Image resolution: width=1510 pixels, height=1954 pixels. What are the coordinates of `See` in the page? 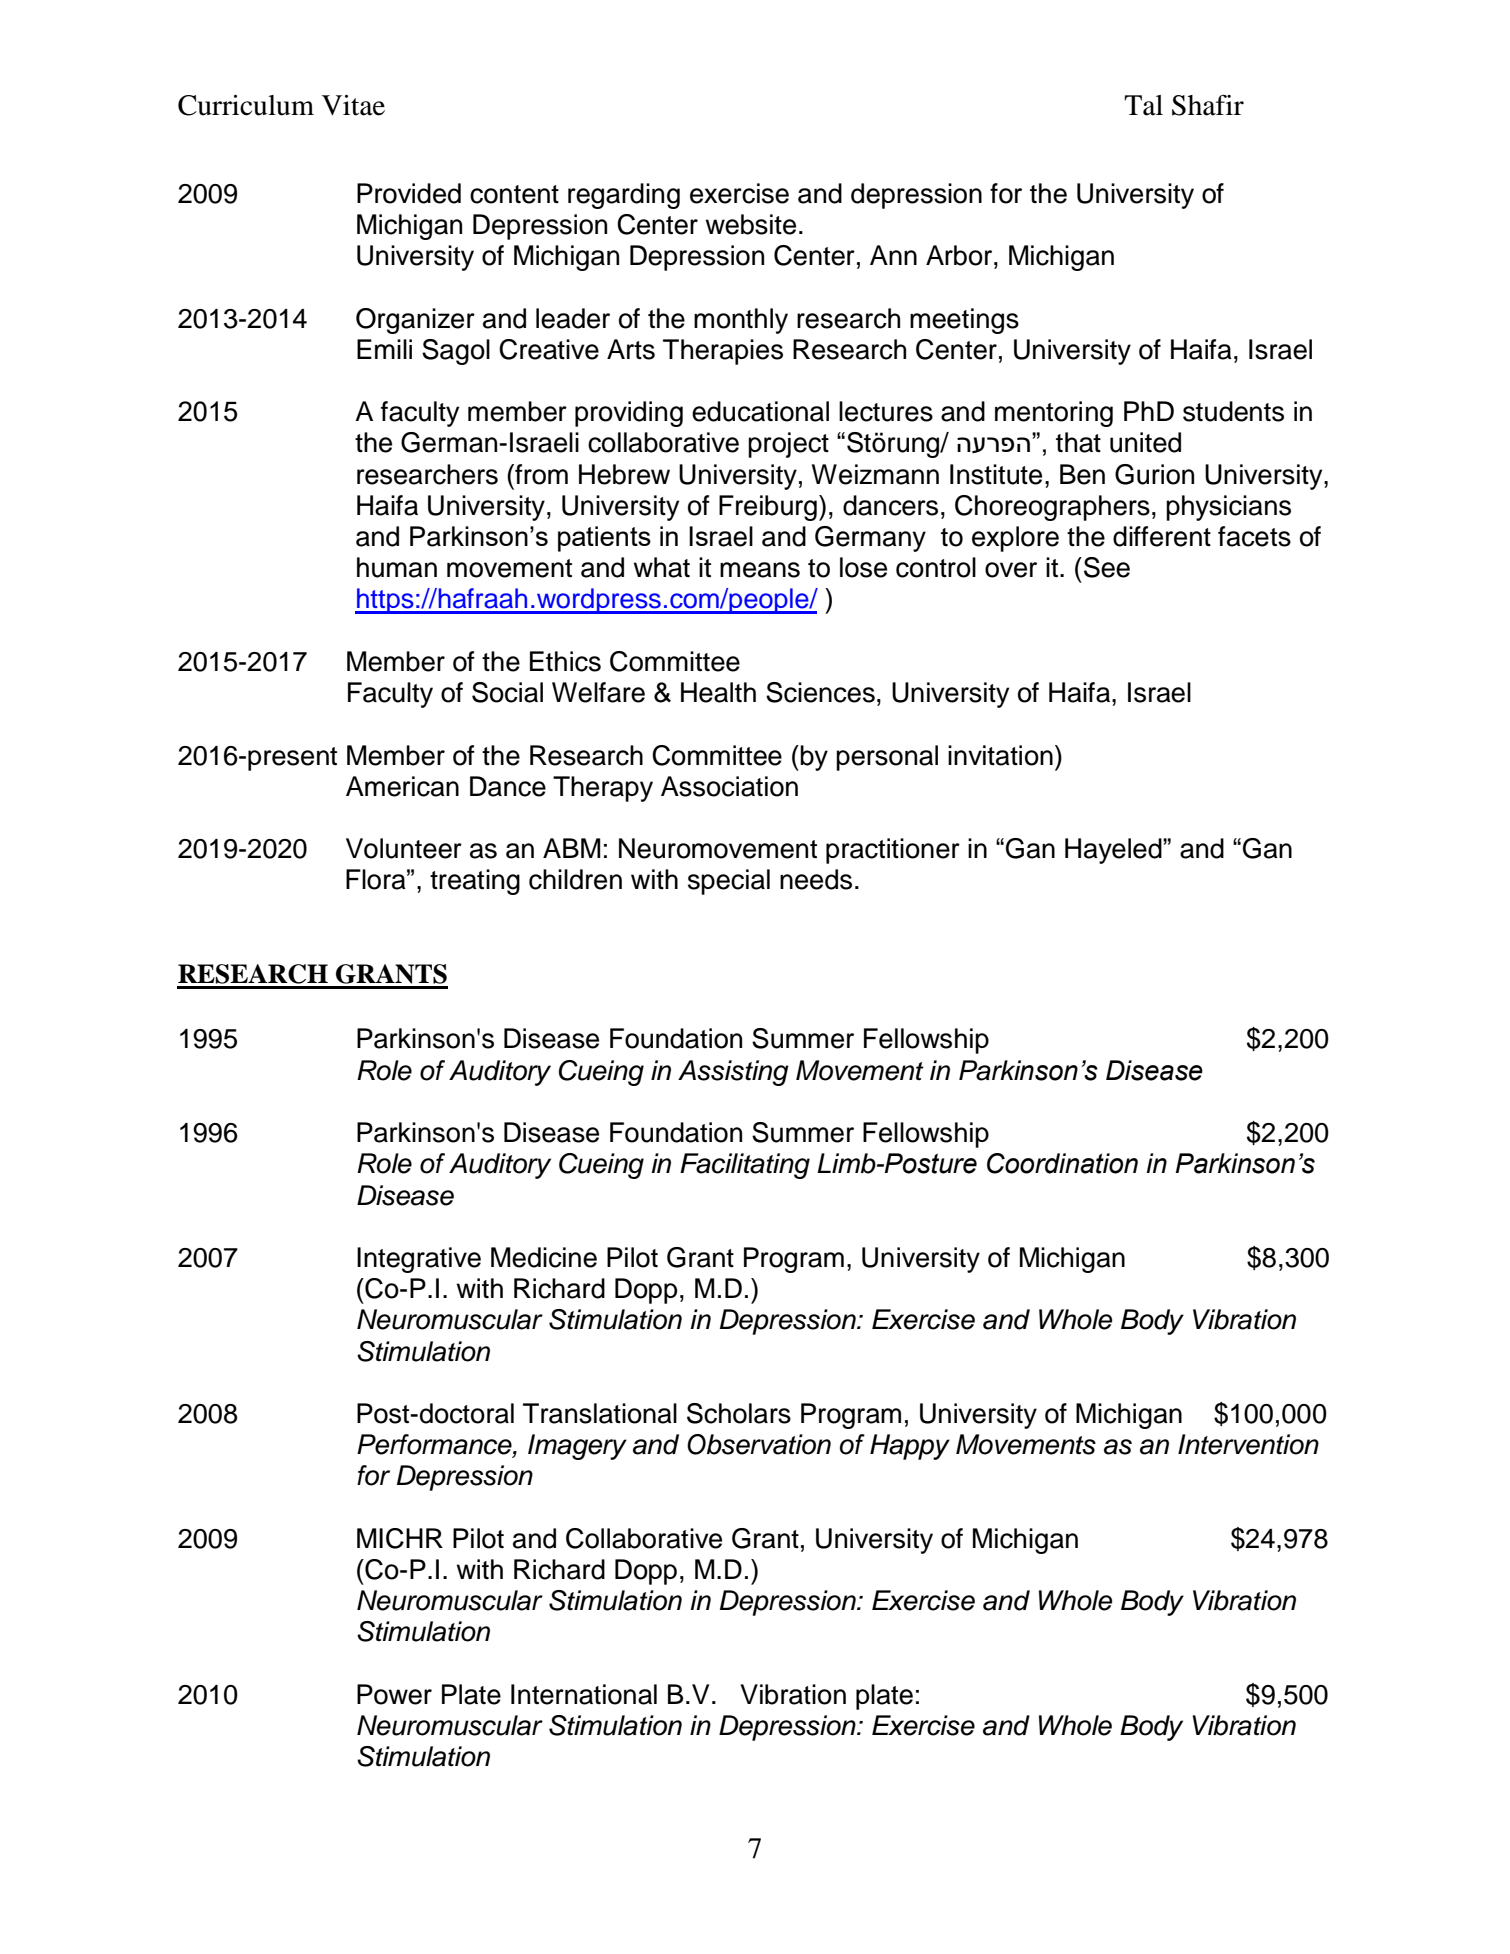 It's located at (1107, 567).
